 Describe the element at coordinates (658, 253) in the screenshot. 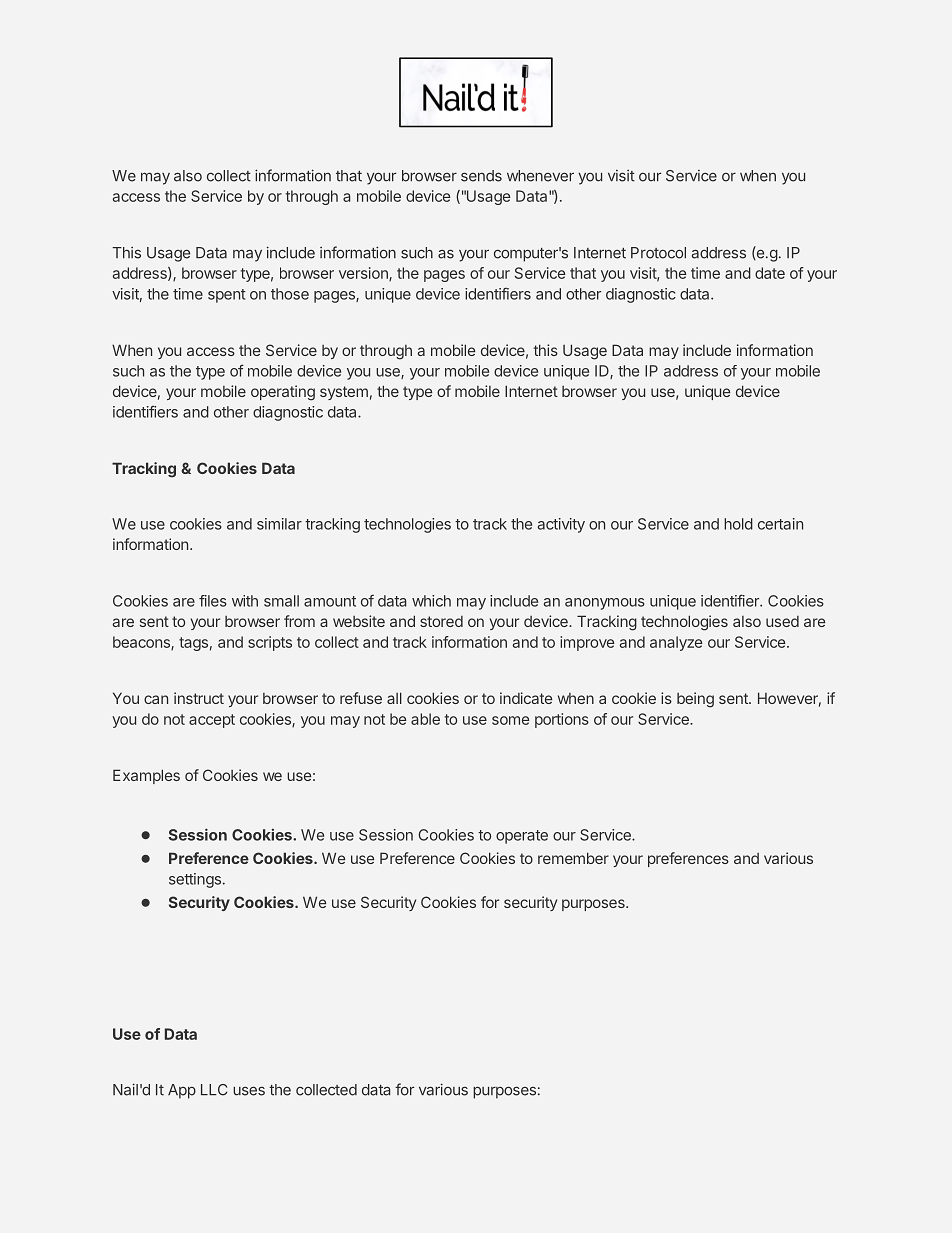

I see `Protocol` at that location.
